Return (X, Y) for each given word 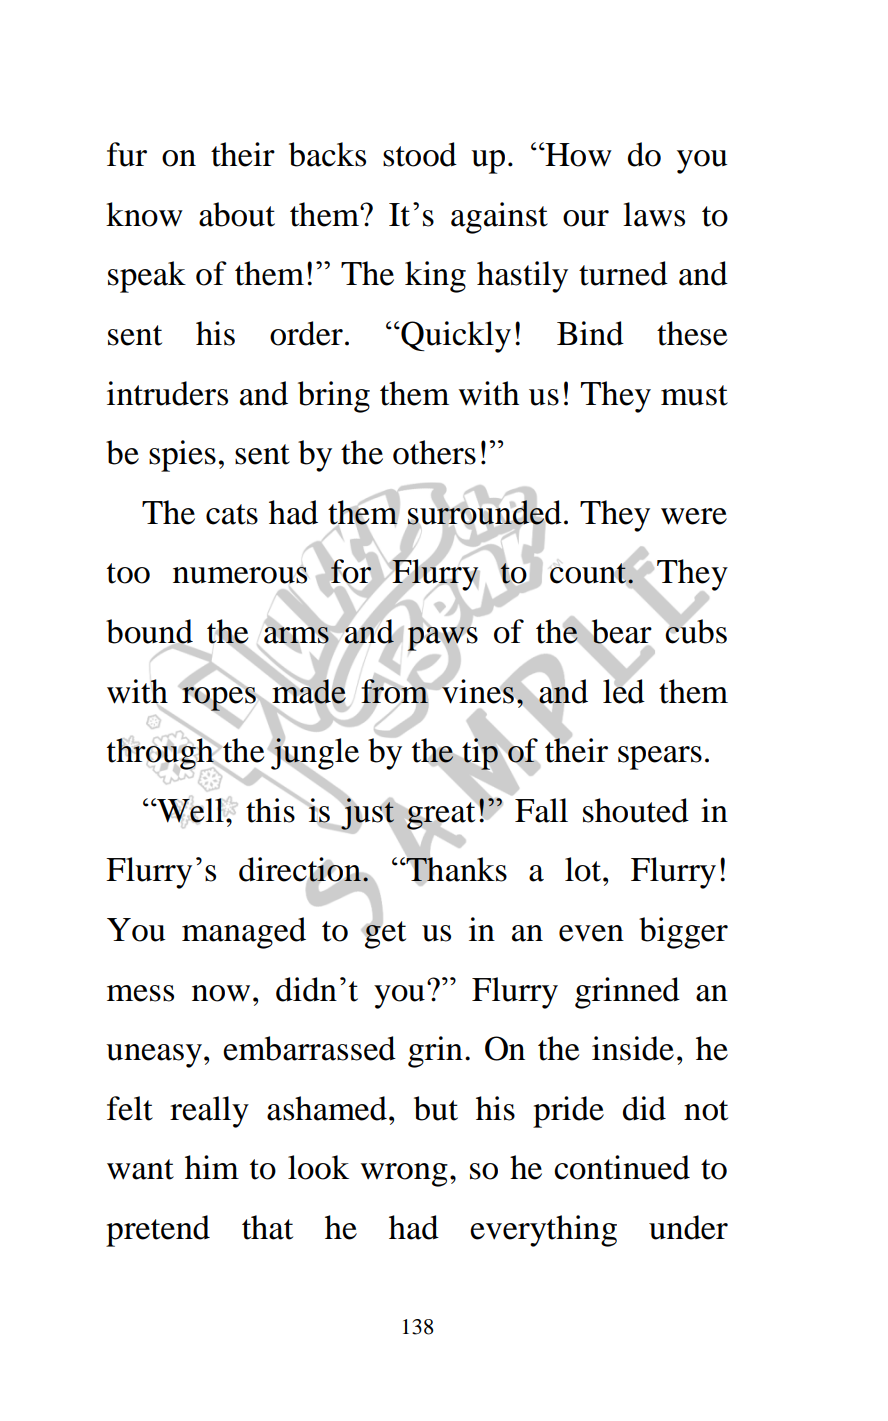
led (624, 690)
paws (443, 639)
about (237, 214)
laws (654, 214)
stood (420, 154)
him (212, 1167)
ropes (219, 698)
